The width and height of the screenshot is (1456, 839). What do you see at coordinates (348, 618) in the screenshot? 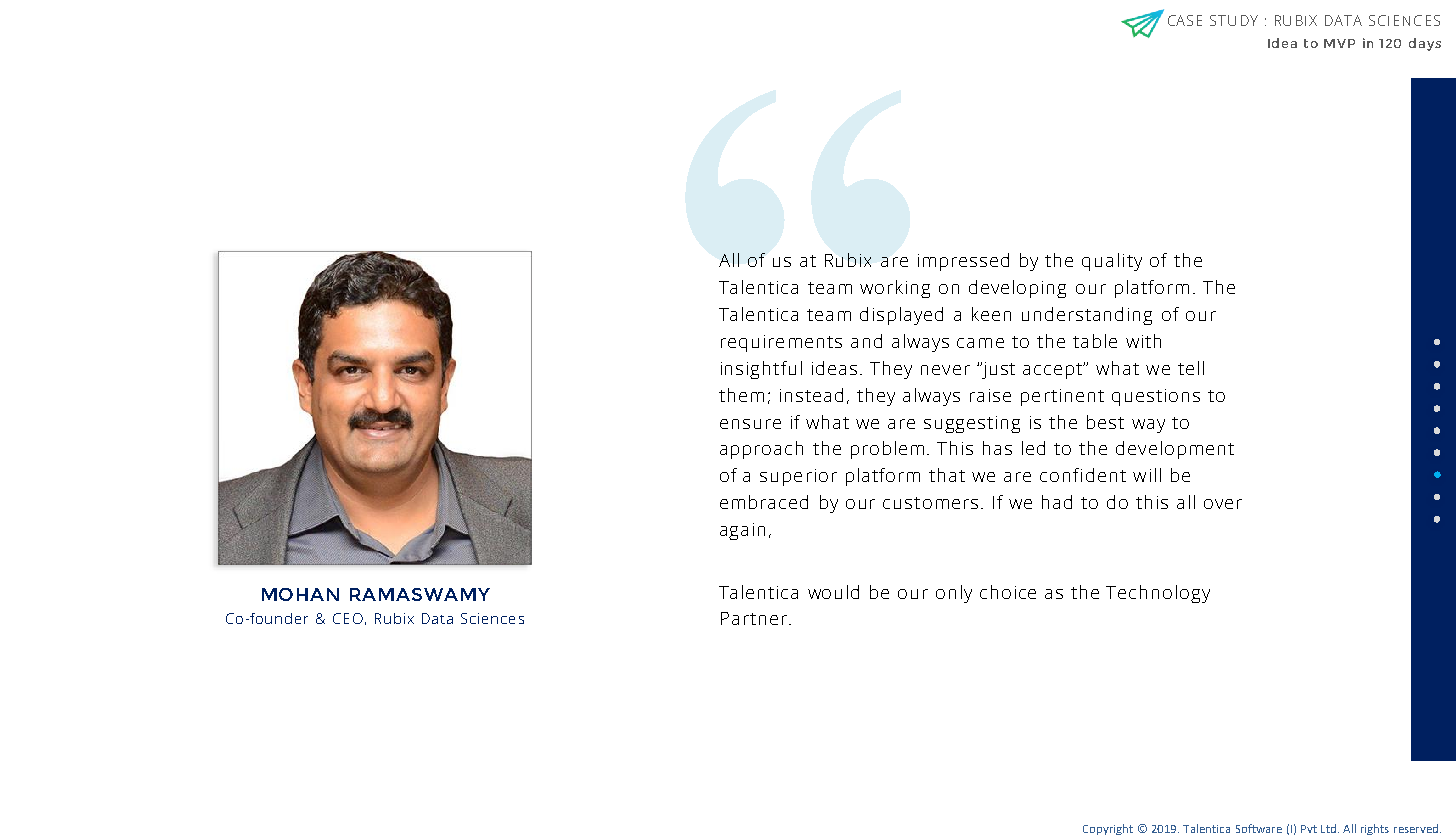
I see `CEO` at bounding box center [348, 618].
